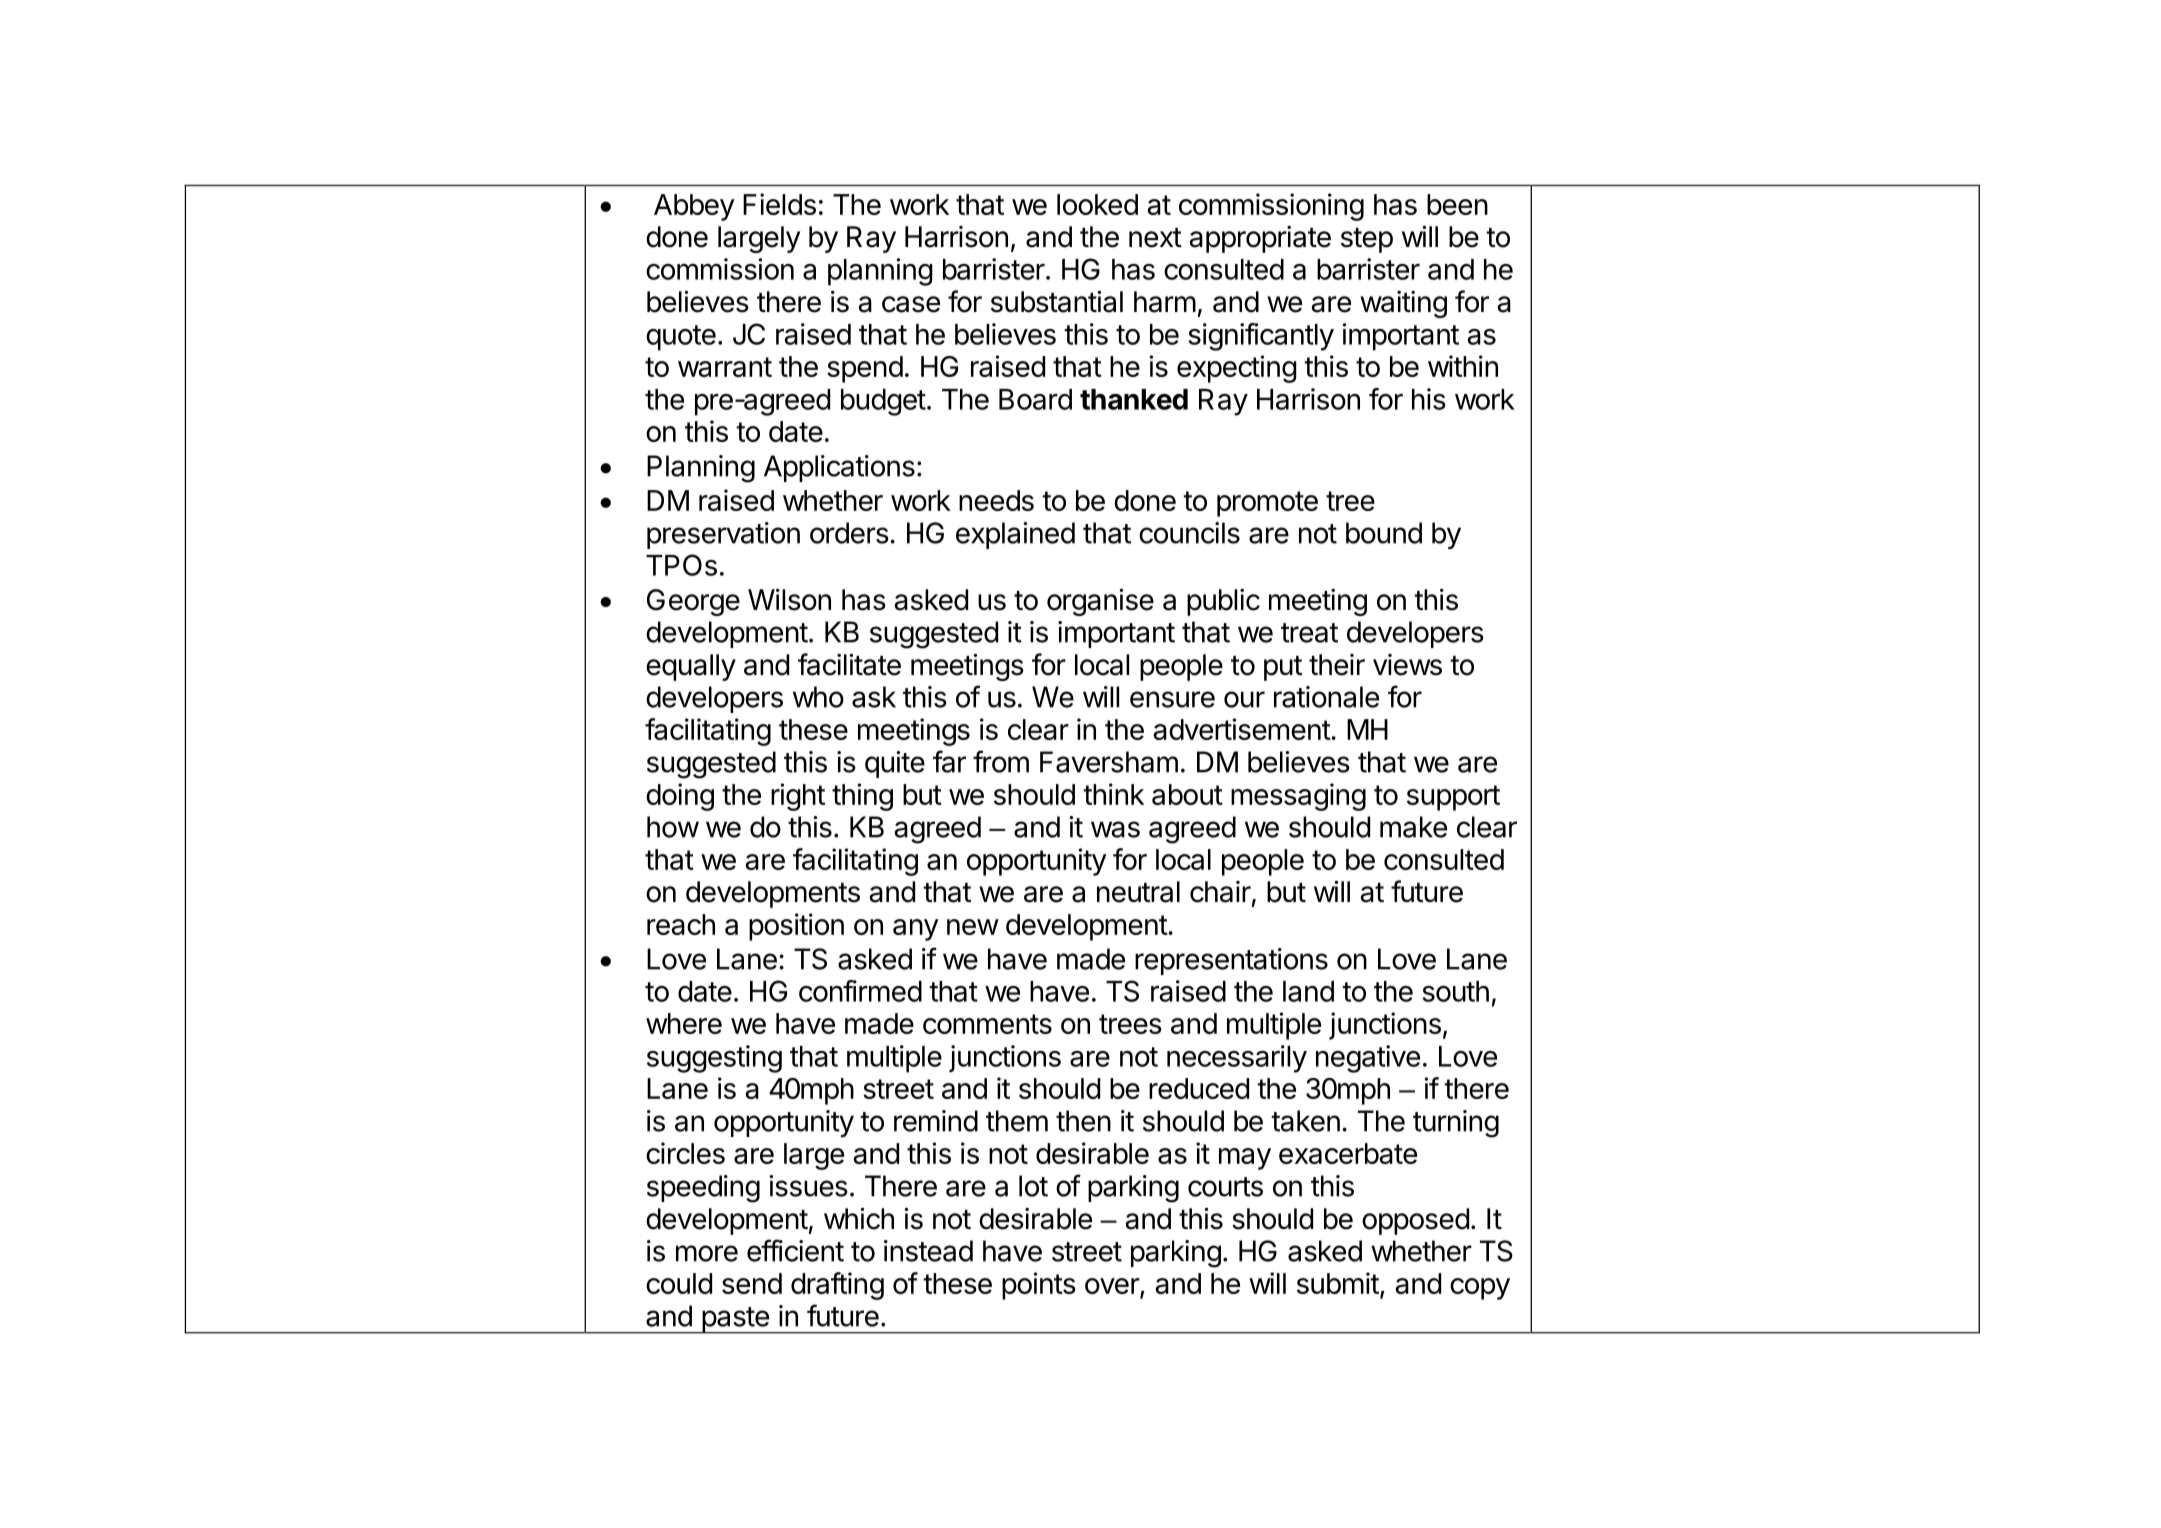 The width and height of the page is (2161, 1528). Describe the element at coordinates (1338, 1283) in the page. I see `submit` at that location.
